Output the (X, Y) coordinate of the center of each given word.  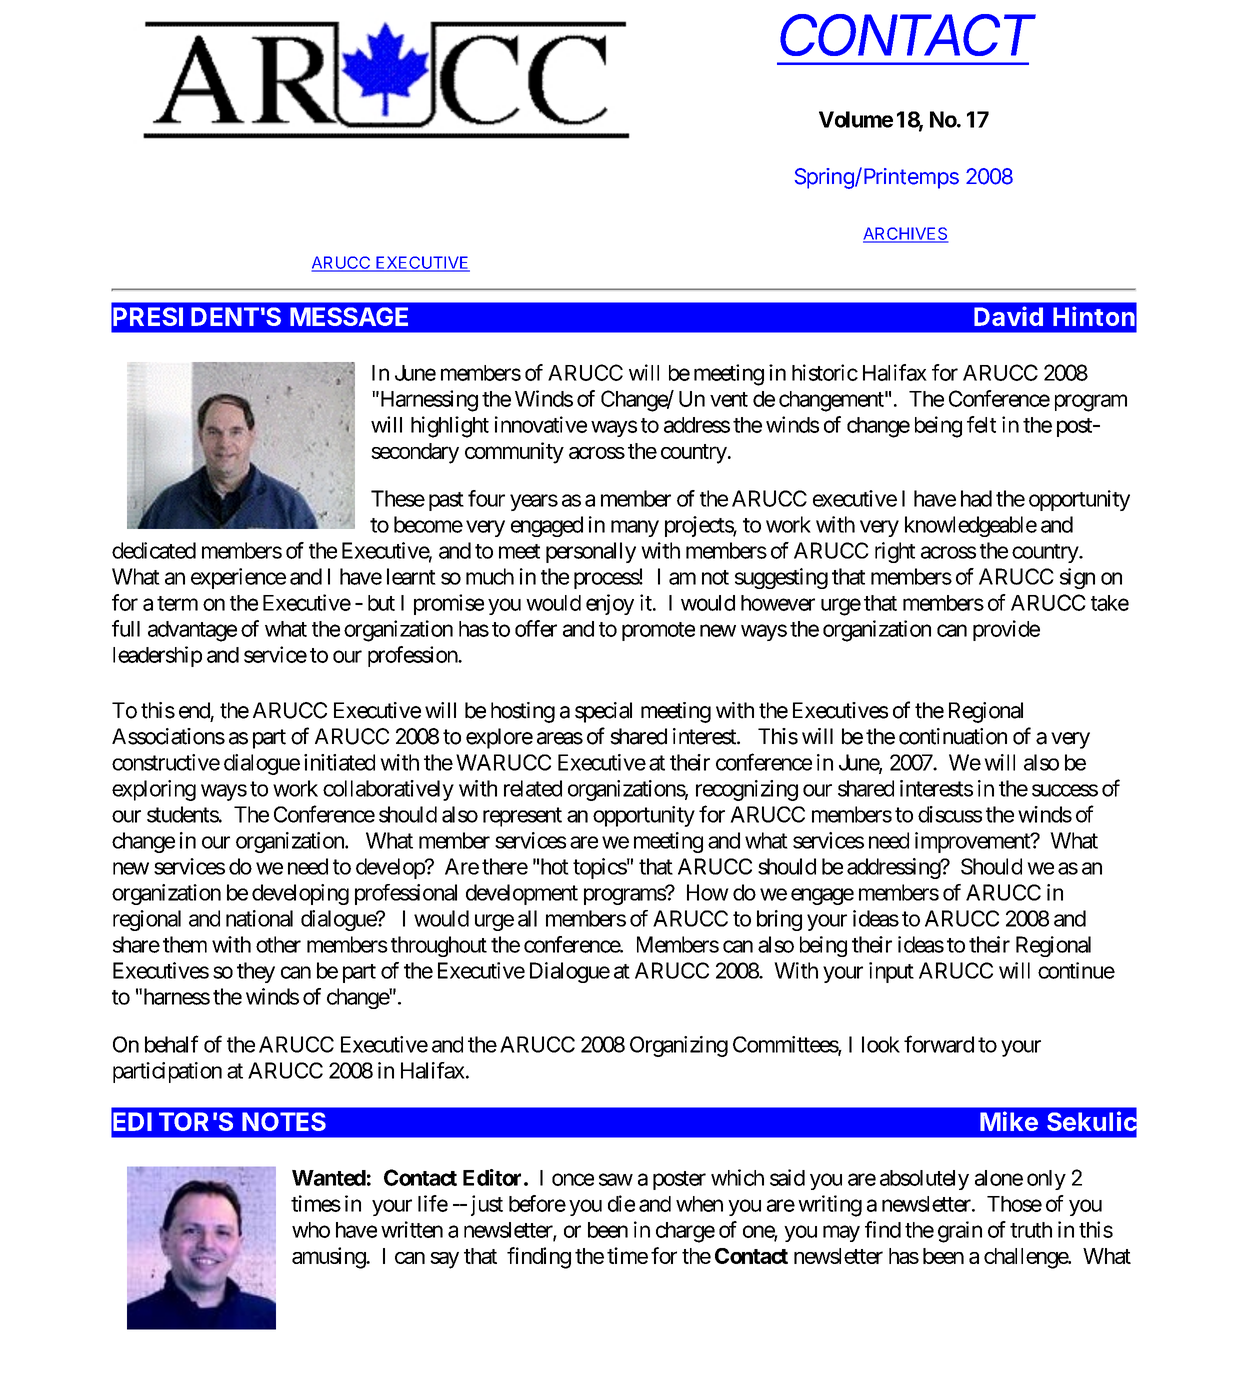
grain (960, 1232)
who (311, 1230)
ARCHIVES (906, 234)
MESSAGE (349, 316)
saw (616, 1179)
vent (729, 399)
